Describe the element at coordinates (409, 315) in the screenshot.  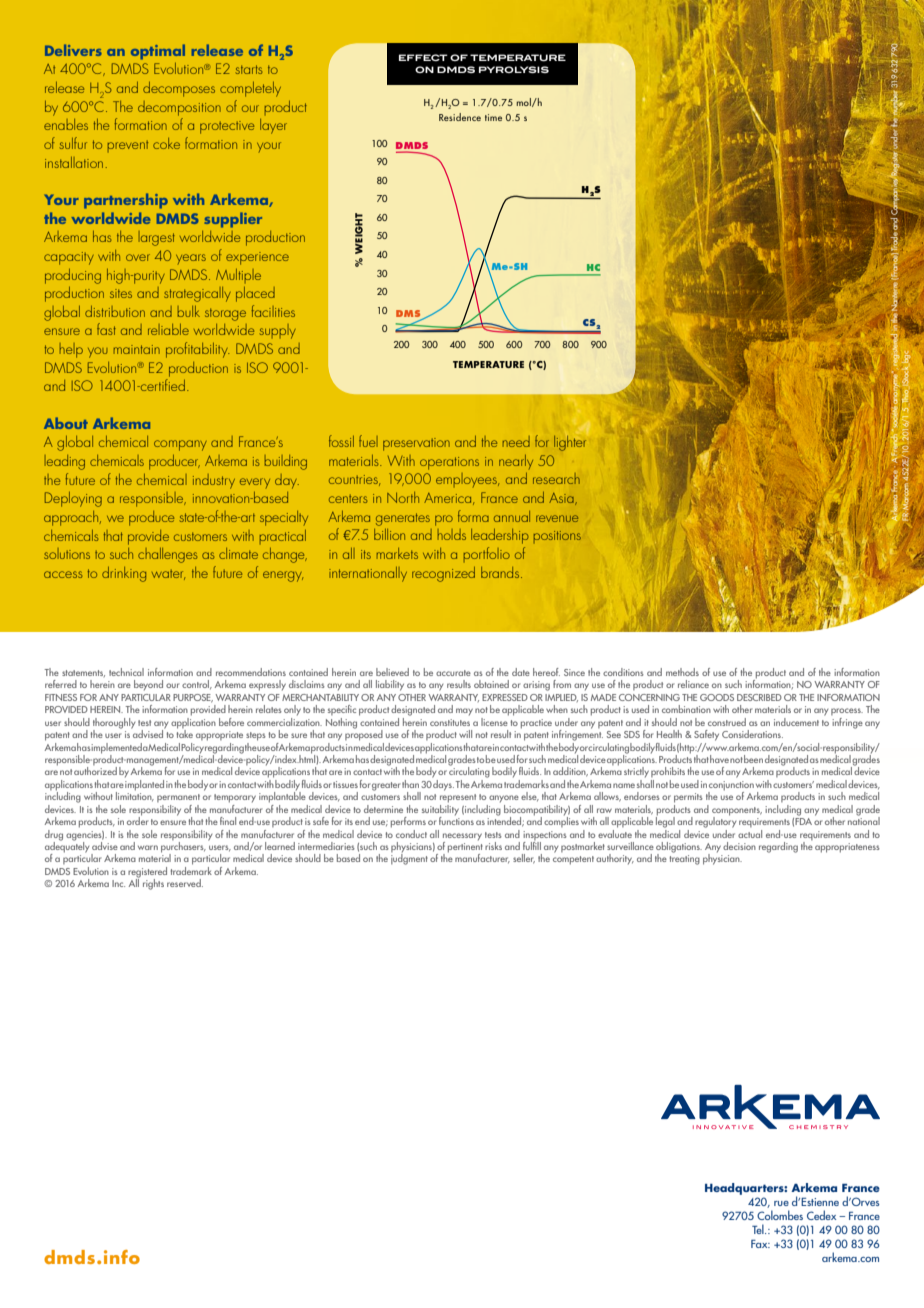
I see `DMS` at that location.
